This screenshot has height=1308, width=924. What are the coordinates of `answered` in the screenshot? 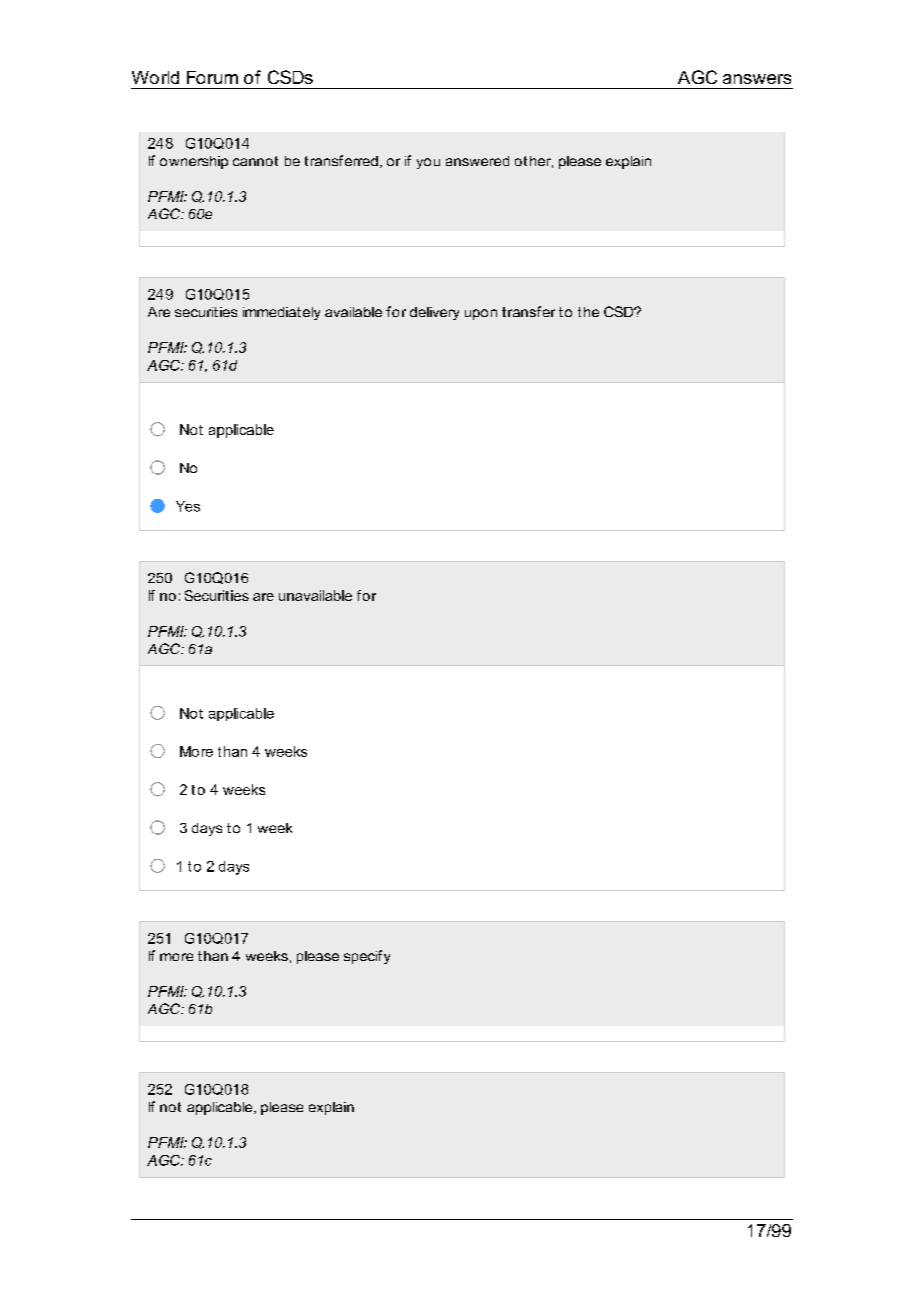 It's located at (477, 161).
